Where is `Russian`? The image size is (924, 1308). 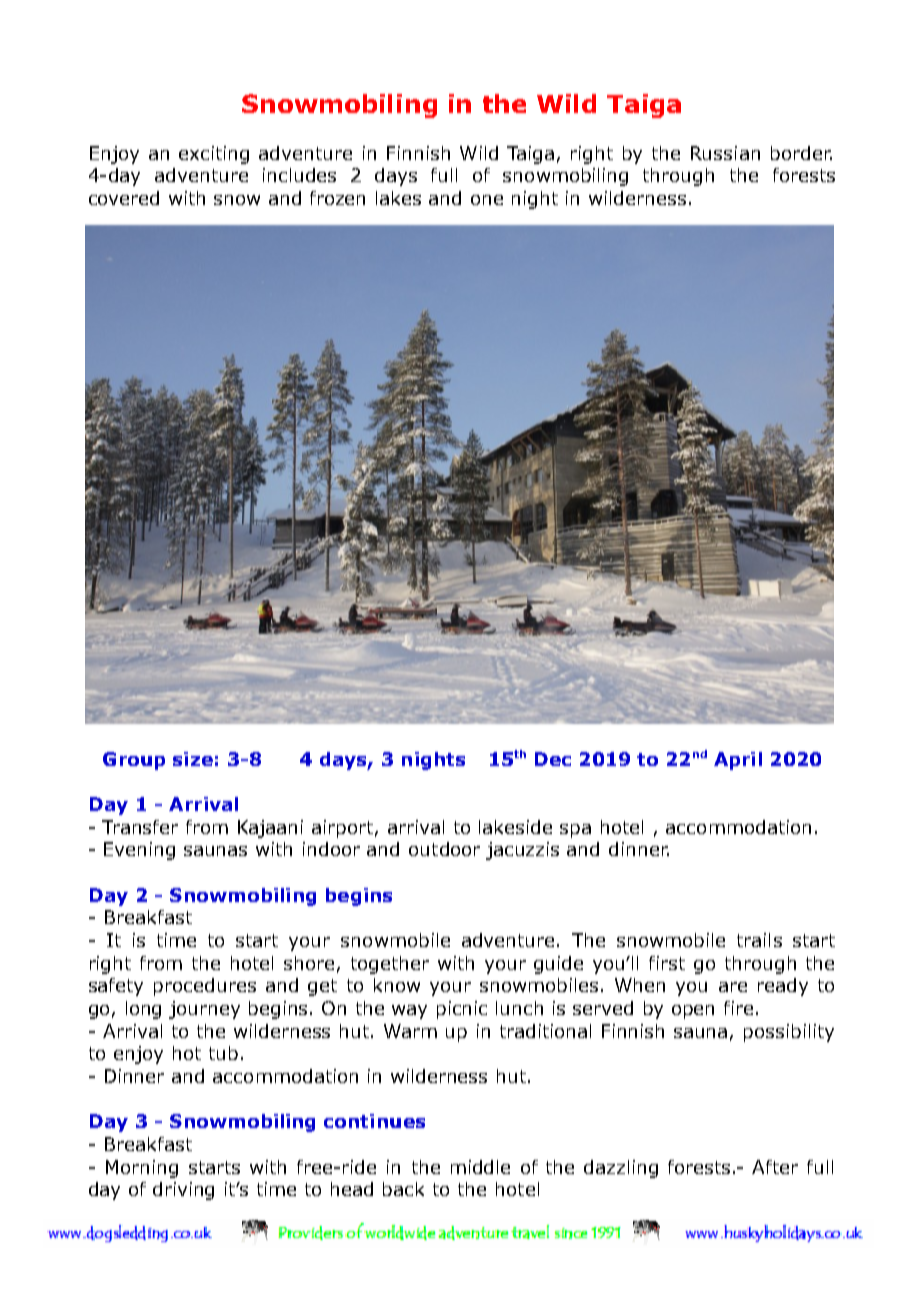
Russian is located at coordinates (725, 153).
